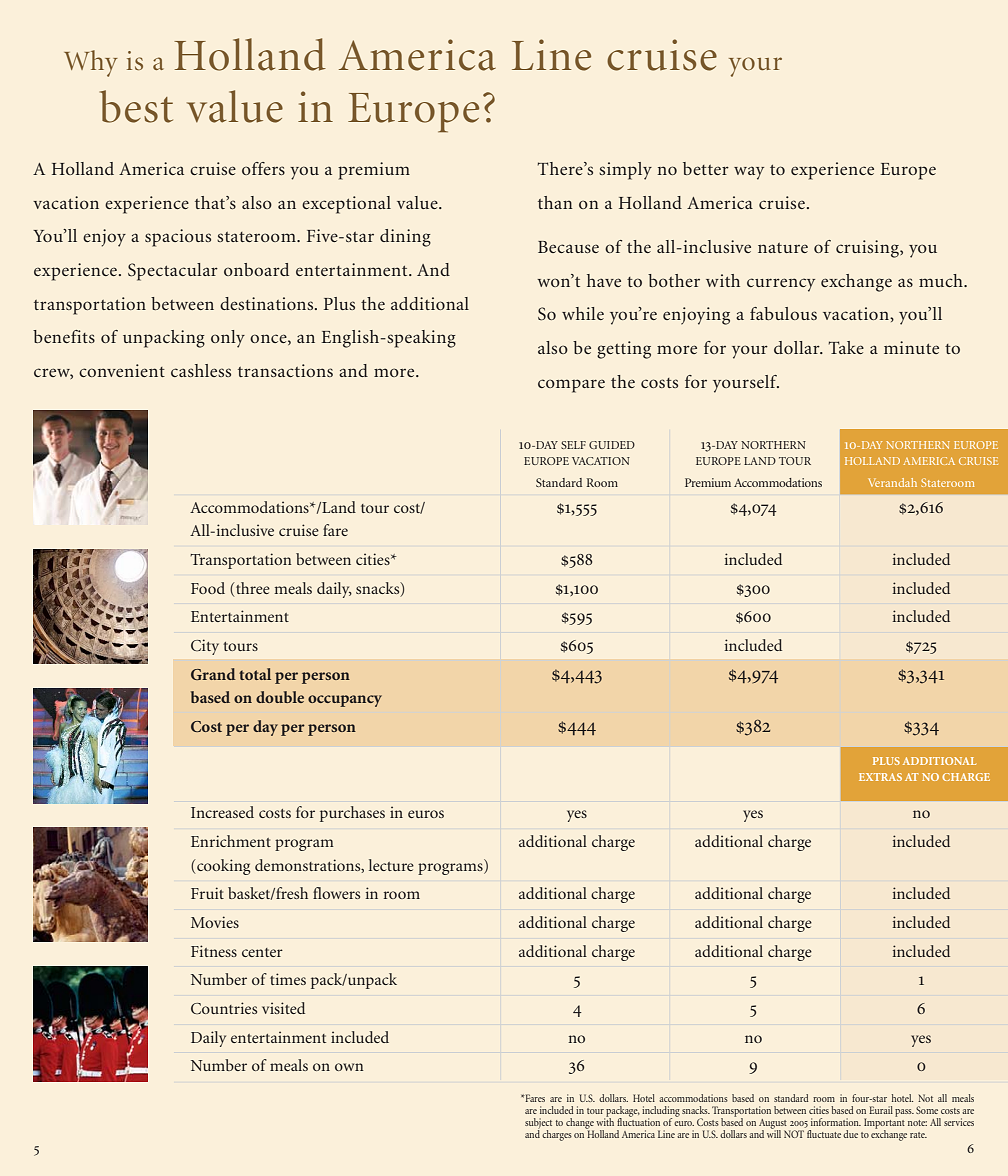 The width and height of the page is (1008, 1176). Describe the element at coordinates (880, 777) in the page. I see `EXTRAS` at that location.
